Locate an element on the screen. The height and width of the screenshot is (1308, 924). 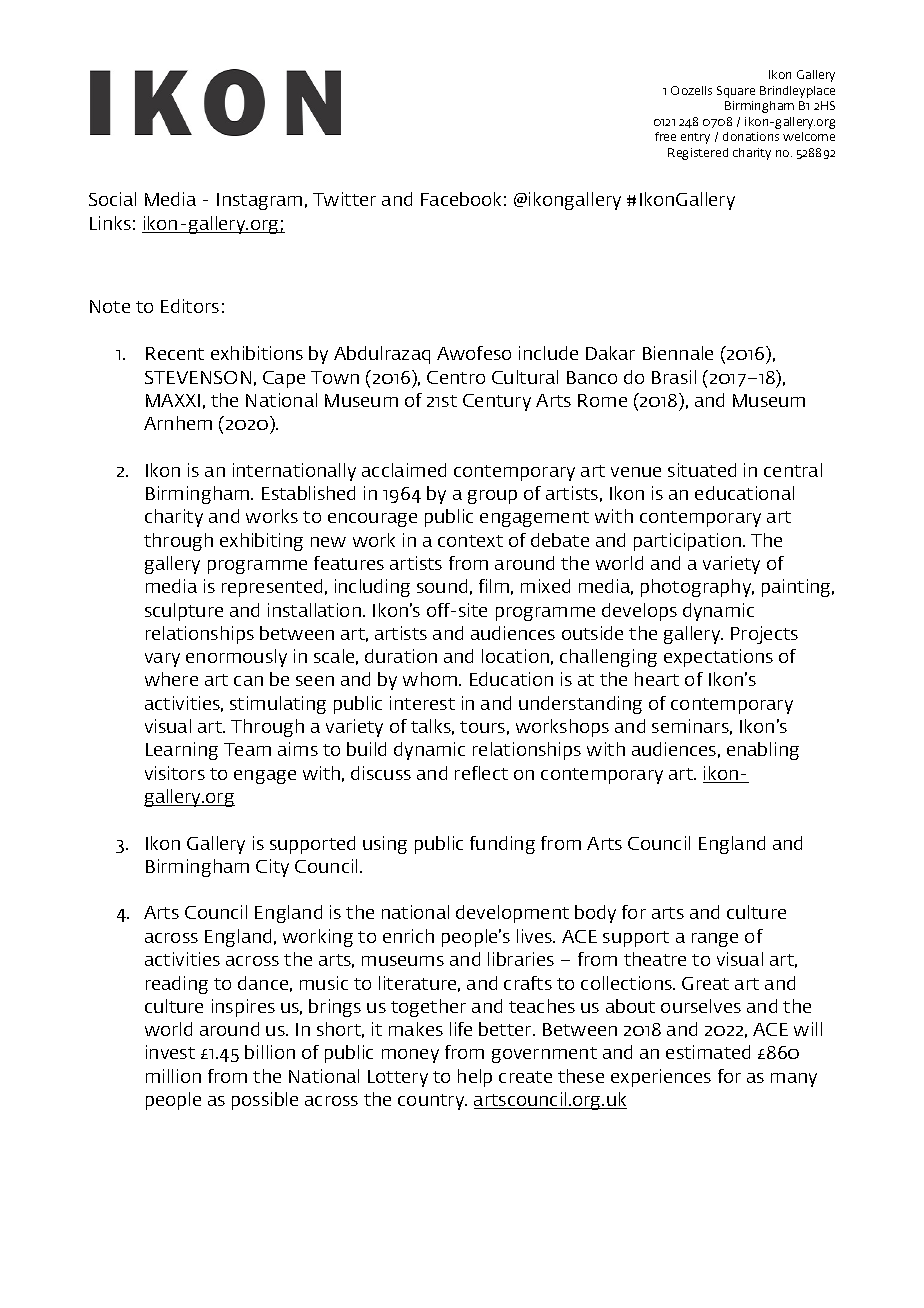
million is located at coordinates (173, 1076).
